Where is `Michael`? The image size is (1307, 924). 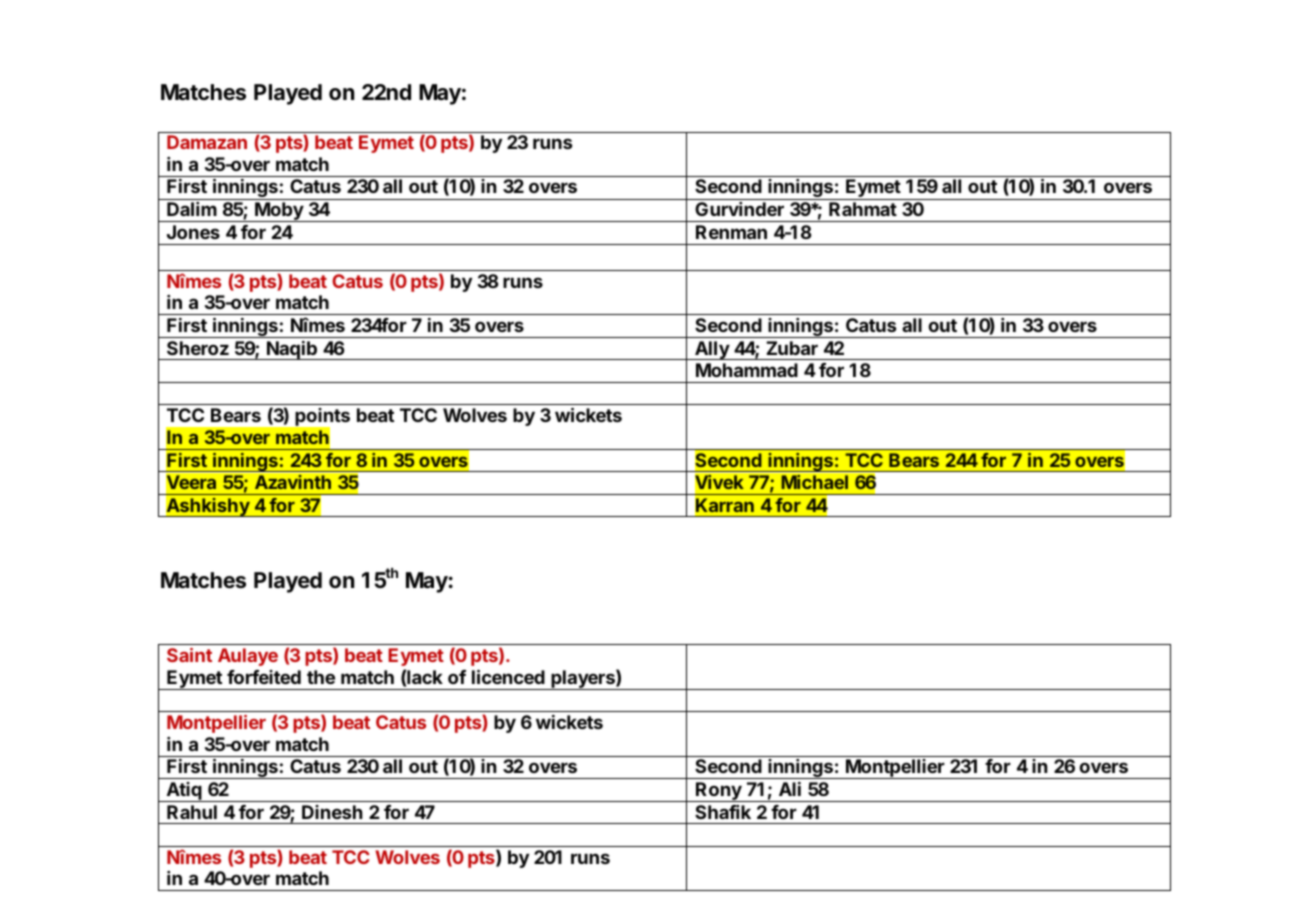 Michael is located at coordinates (815, 482).
